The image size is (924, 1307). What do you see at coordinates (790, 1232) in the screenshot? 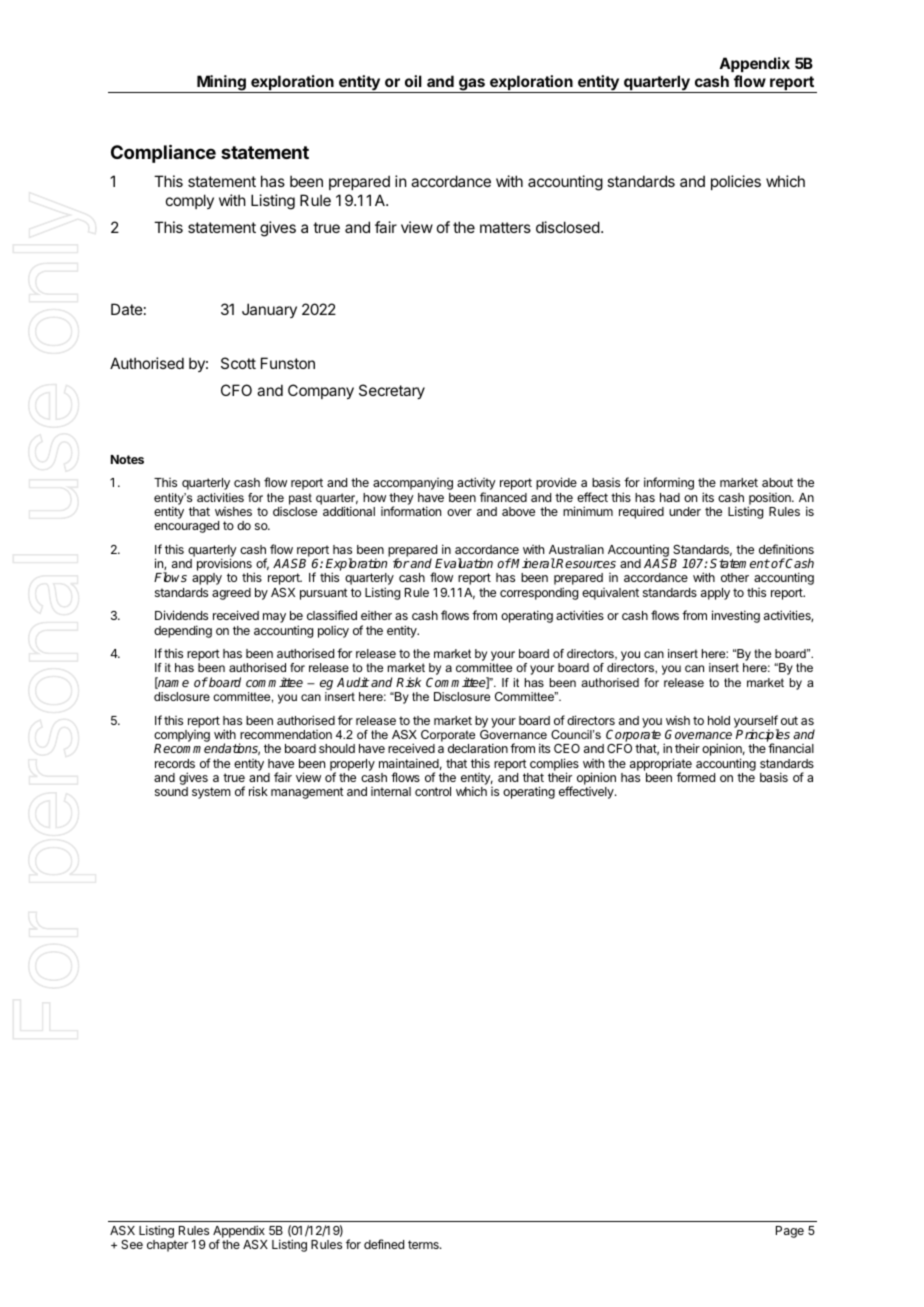
I see `Page` at bounding box center [790, 1232].
